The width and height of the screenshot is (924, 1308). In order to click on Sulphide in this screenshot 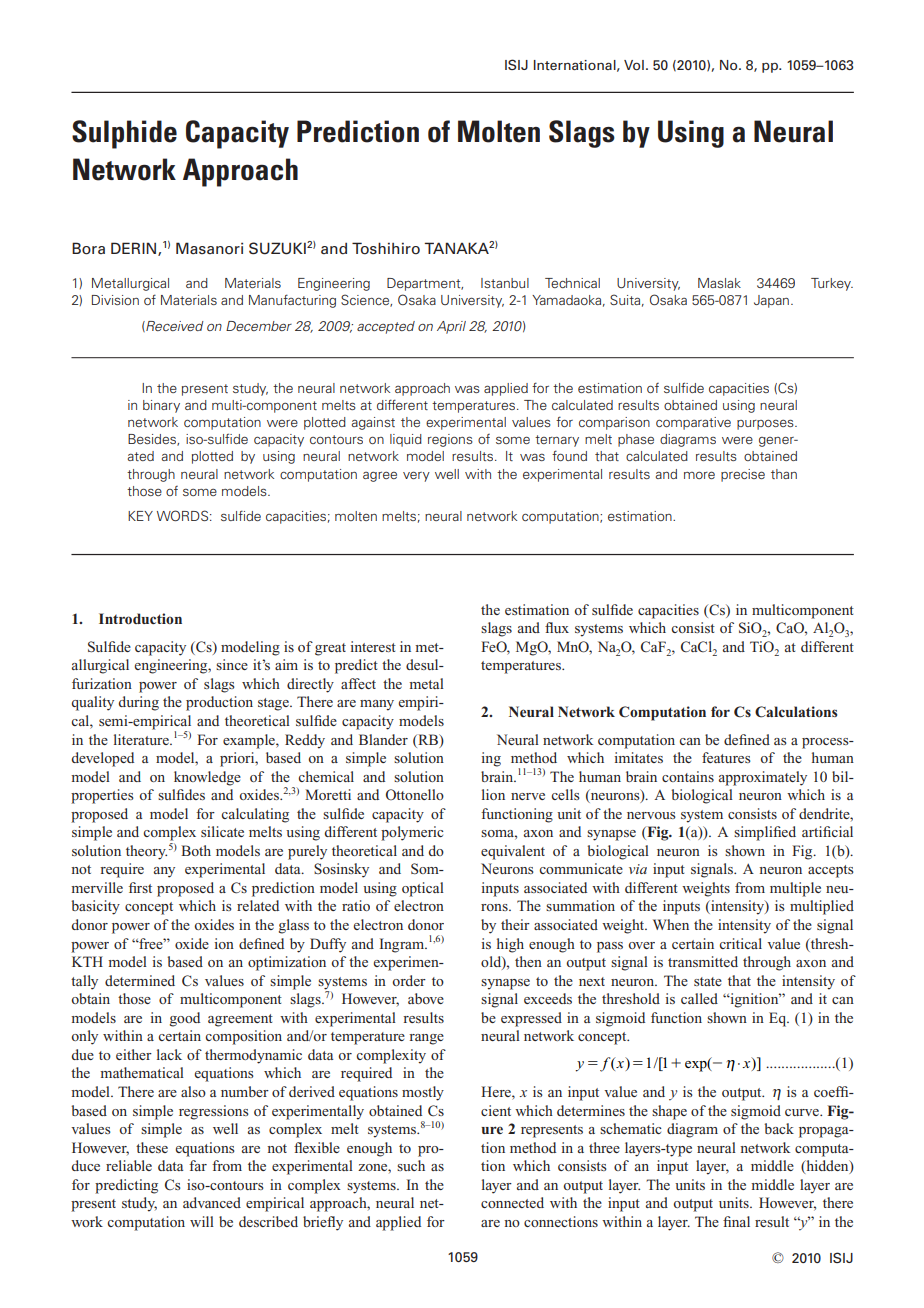, I will do `click(124, 134)`.
